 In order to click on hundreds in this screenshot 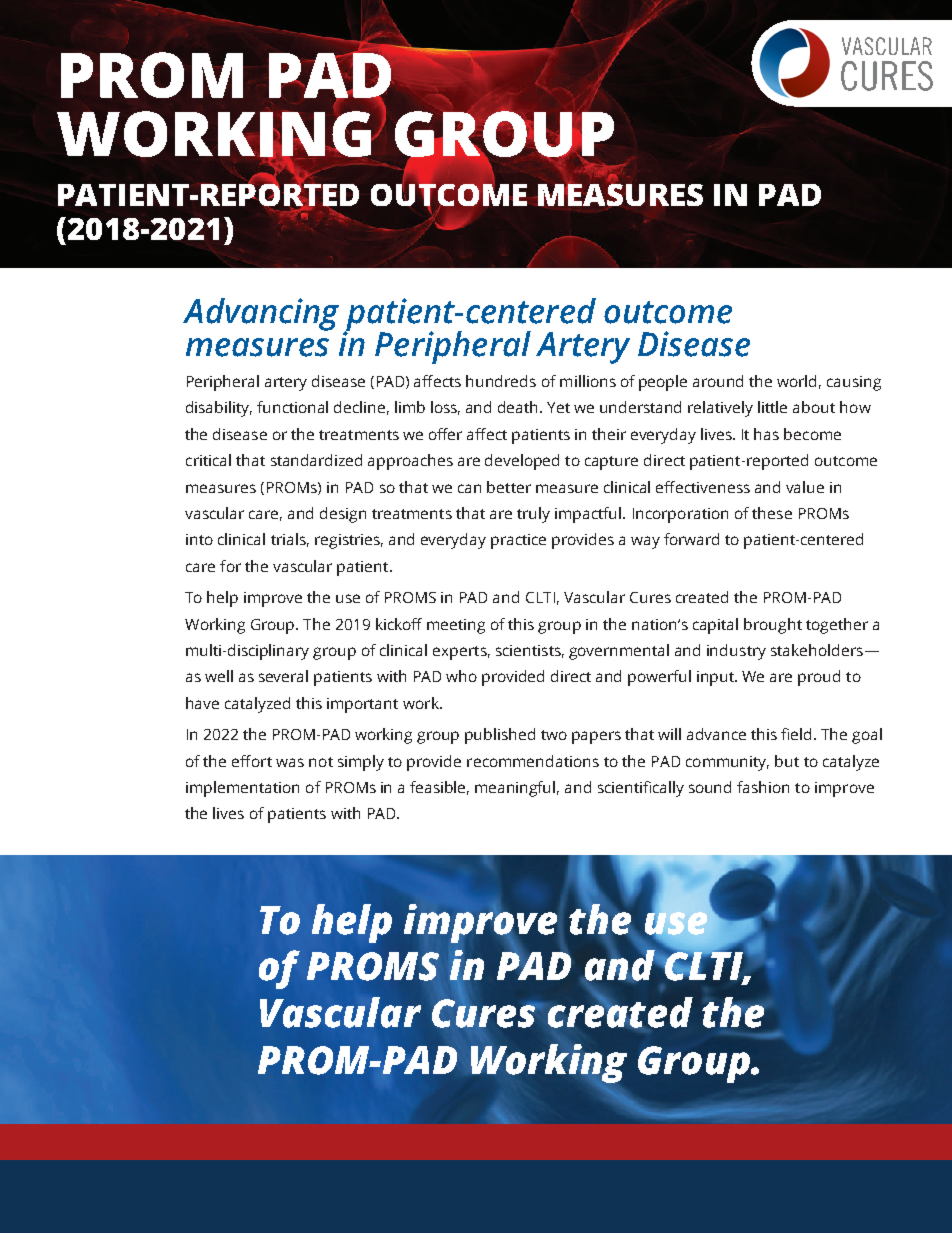, I will do `click(501, 381)`.
